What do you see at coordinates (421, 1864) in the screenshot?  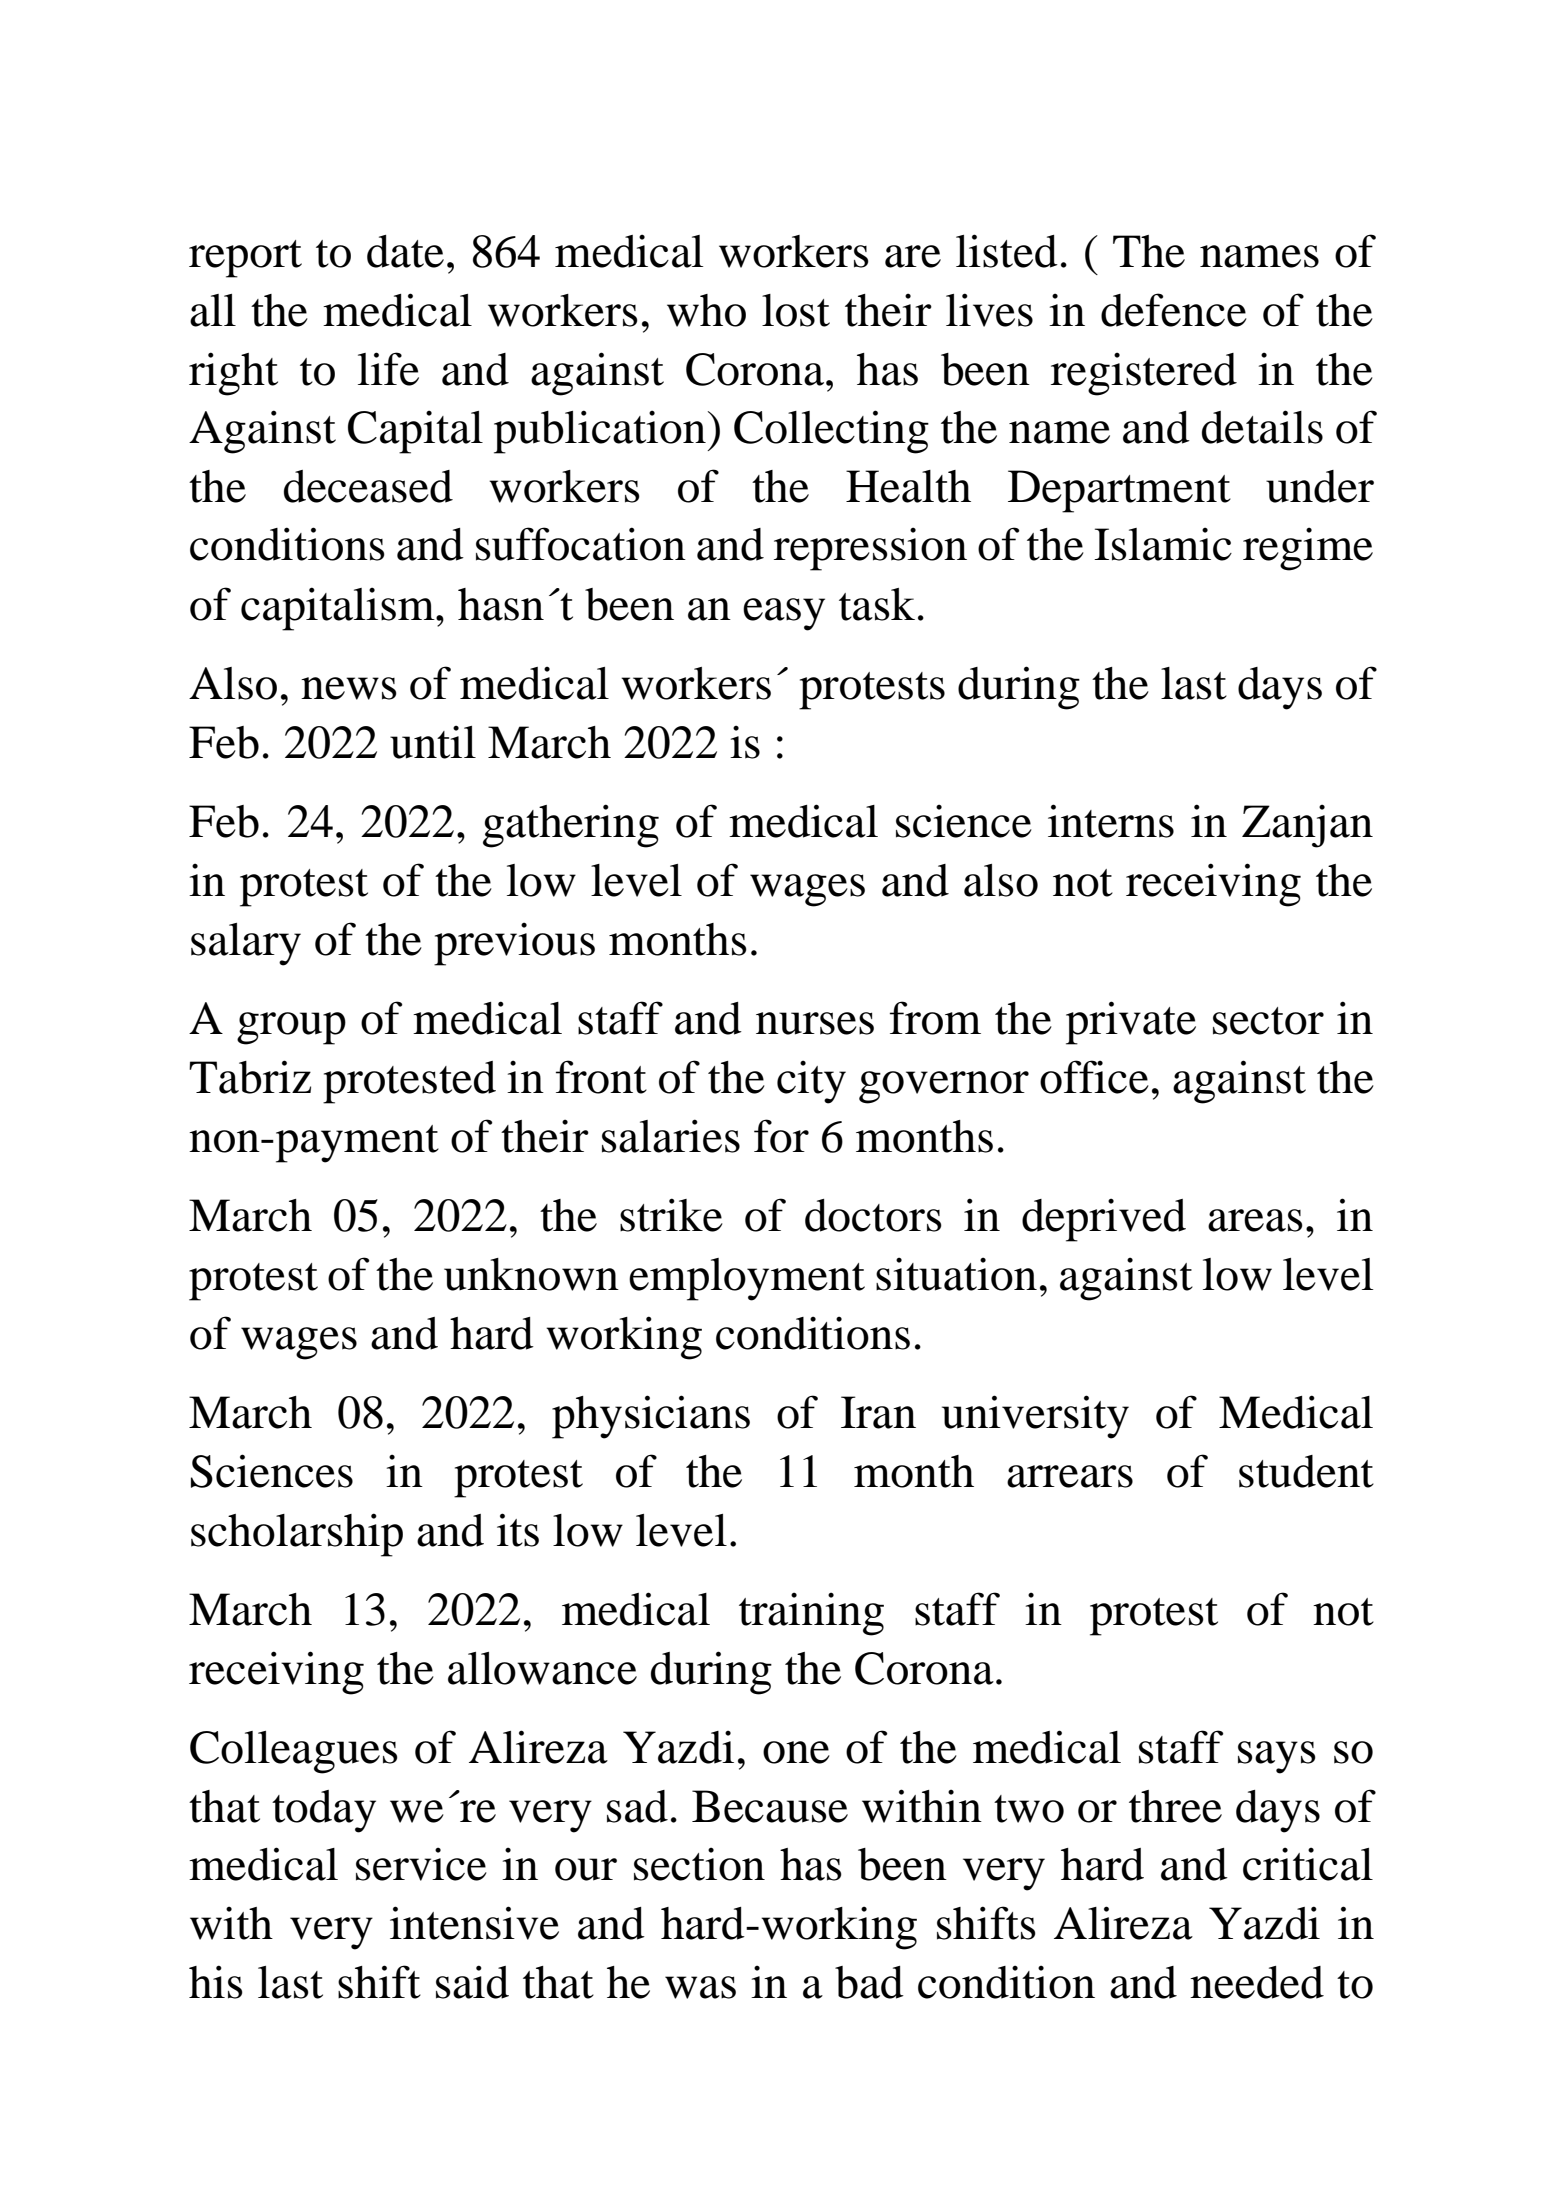 I see `service` at bounding box center [421, 1864].
